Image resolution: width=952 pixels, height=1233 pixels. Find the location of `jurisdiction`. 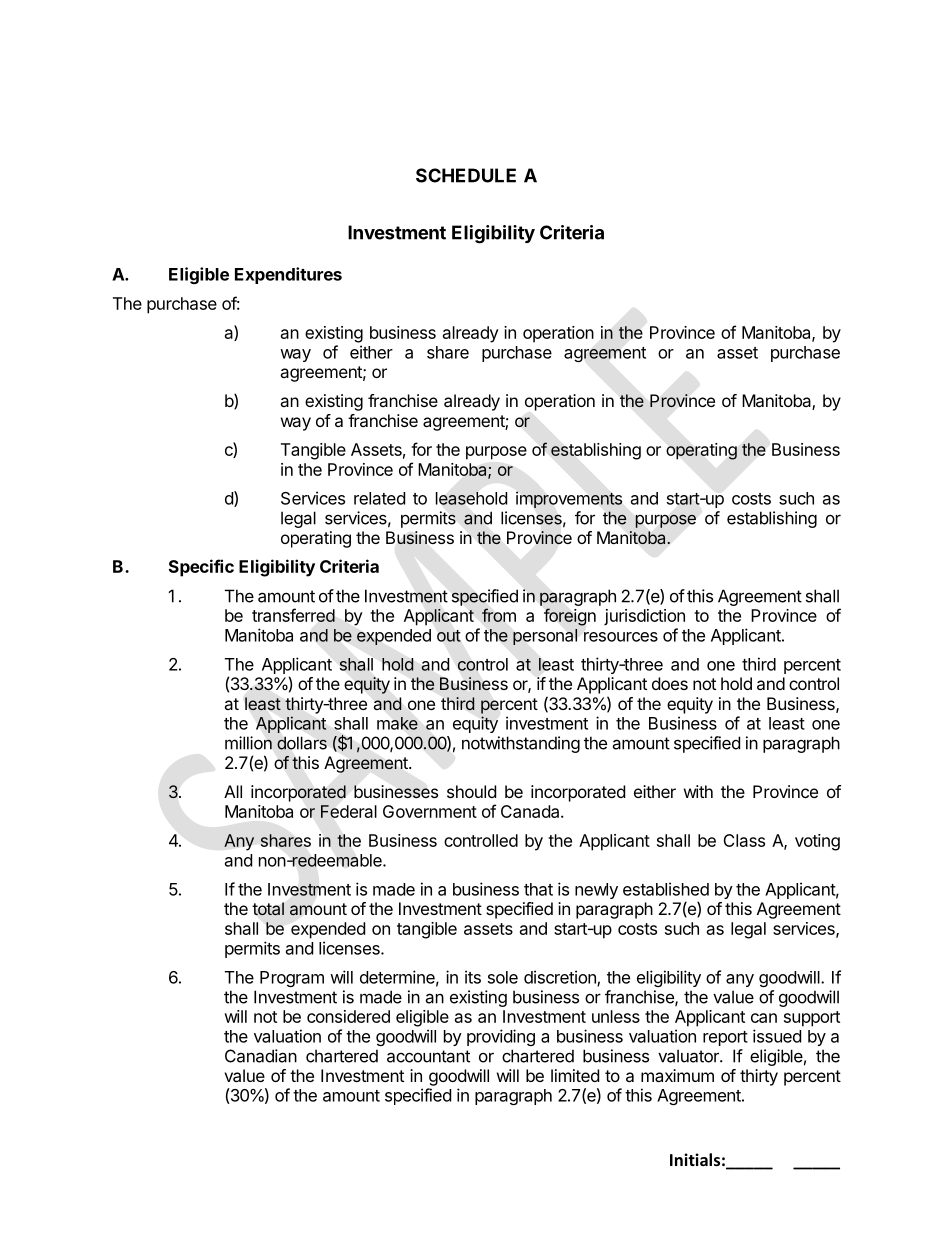

jurisdiction is located at coordinates (644, 617).
